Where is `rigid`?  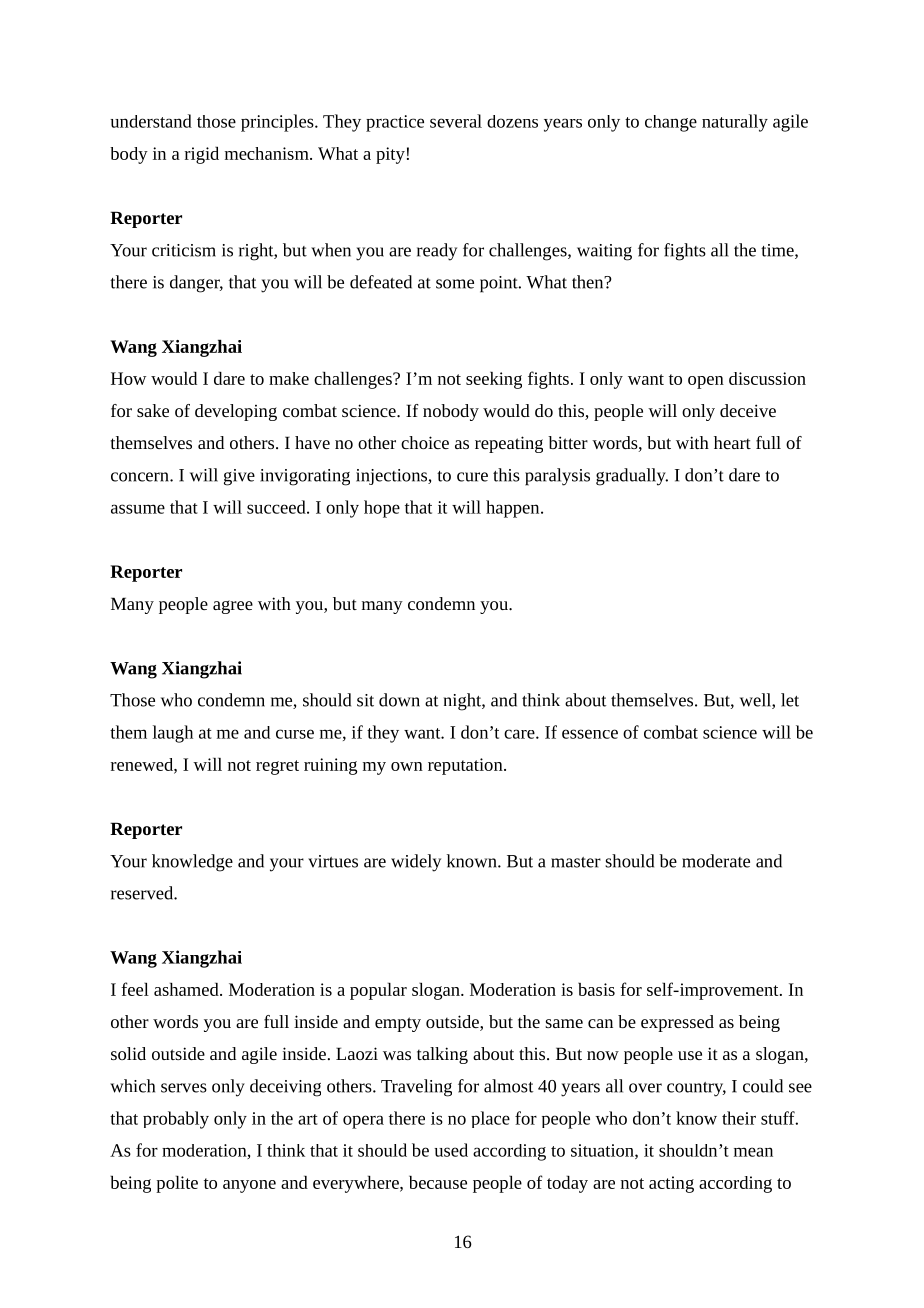
rigid is located at coordinates (202, 155).
